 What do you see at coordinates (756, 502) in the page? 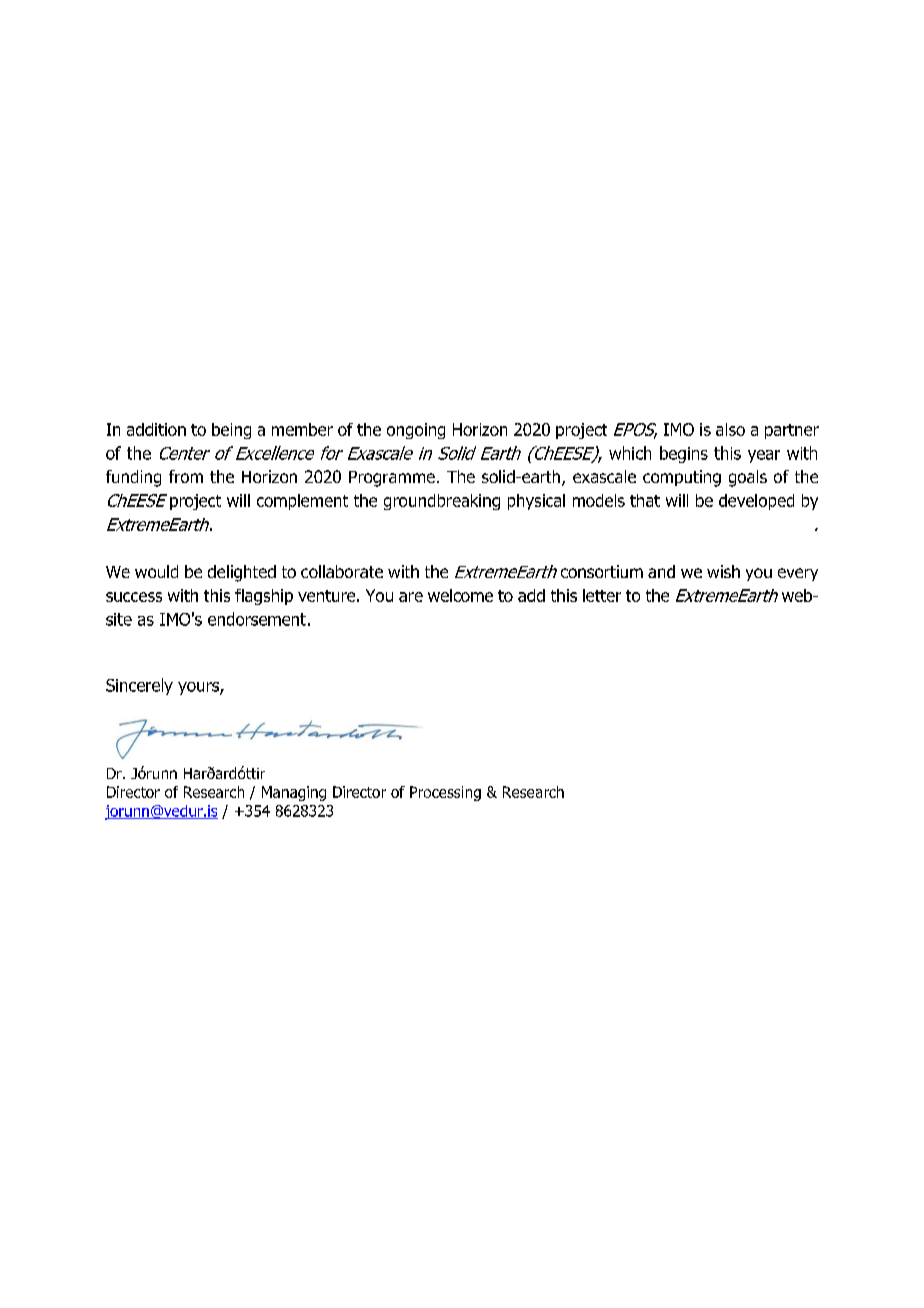
I see `developed` at bounding box center [756, 502].
